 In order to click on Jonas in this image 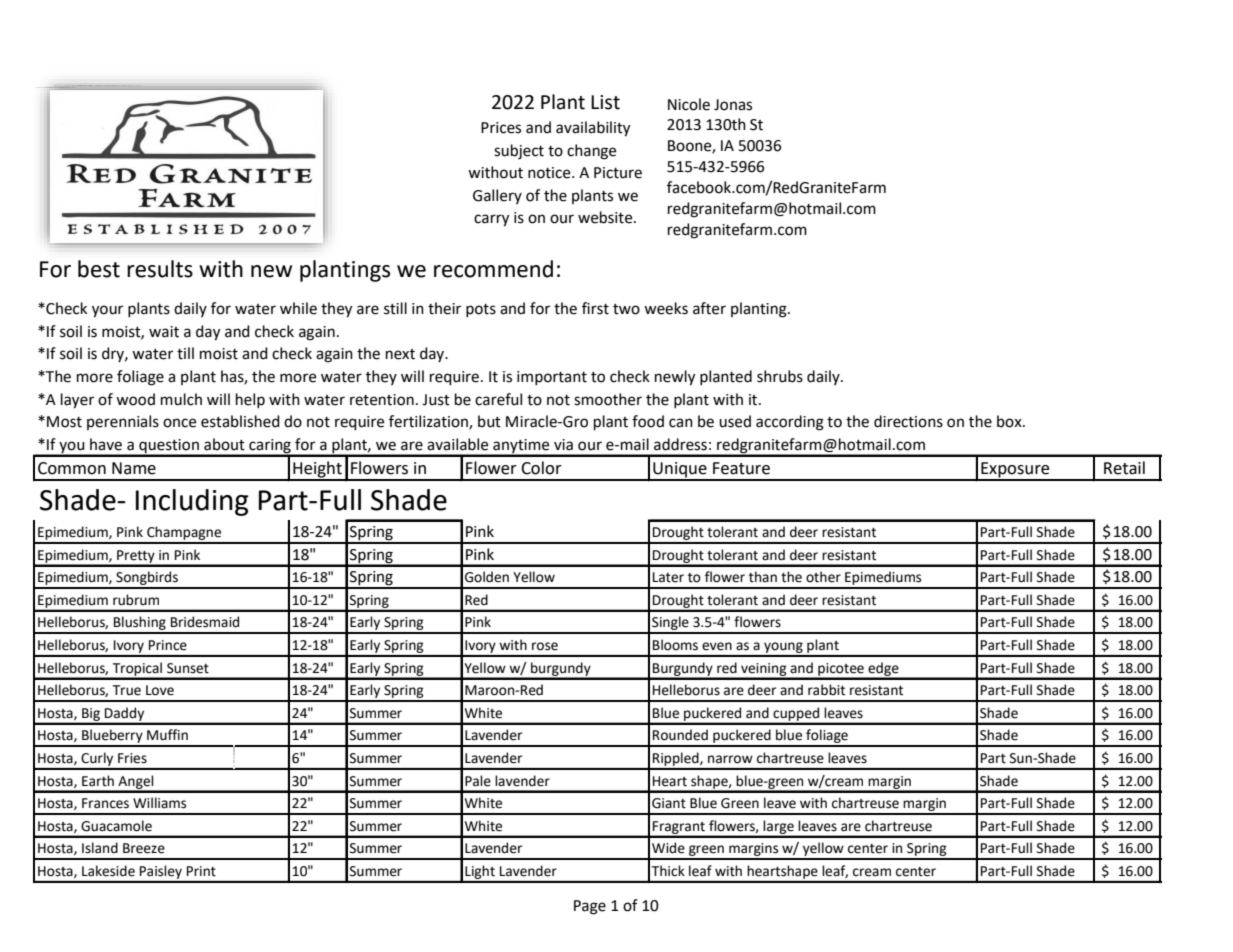, I will do `click(733, 105)`.
